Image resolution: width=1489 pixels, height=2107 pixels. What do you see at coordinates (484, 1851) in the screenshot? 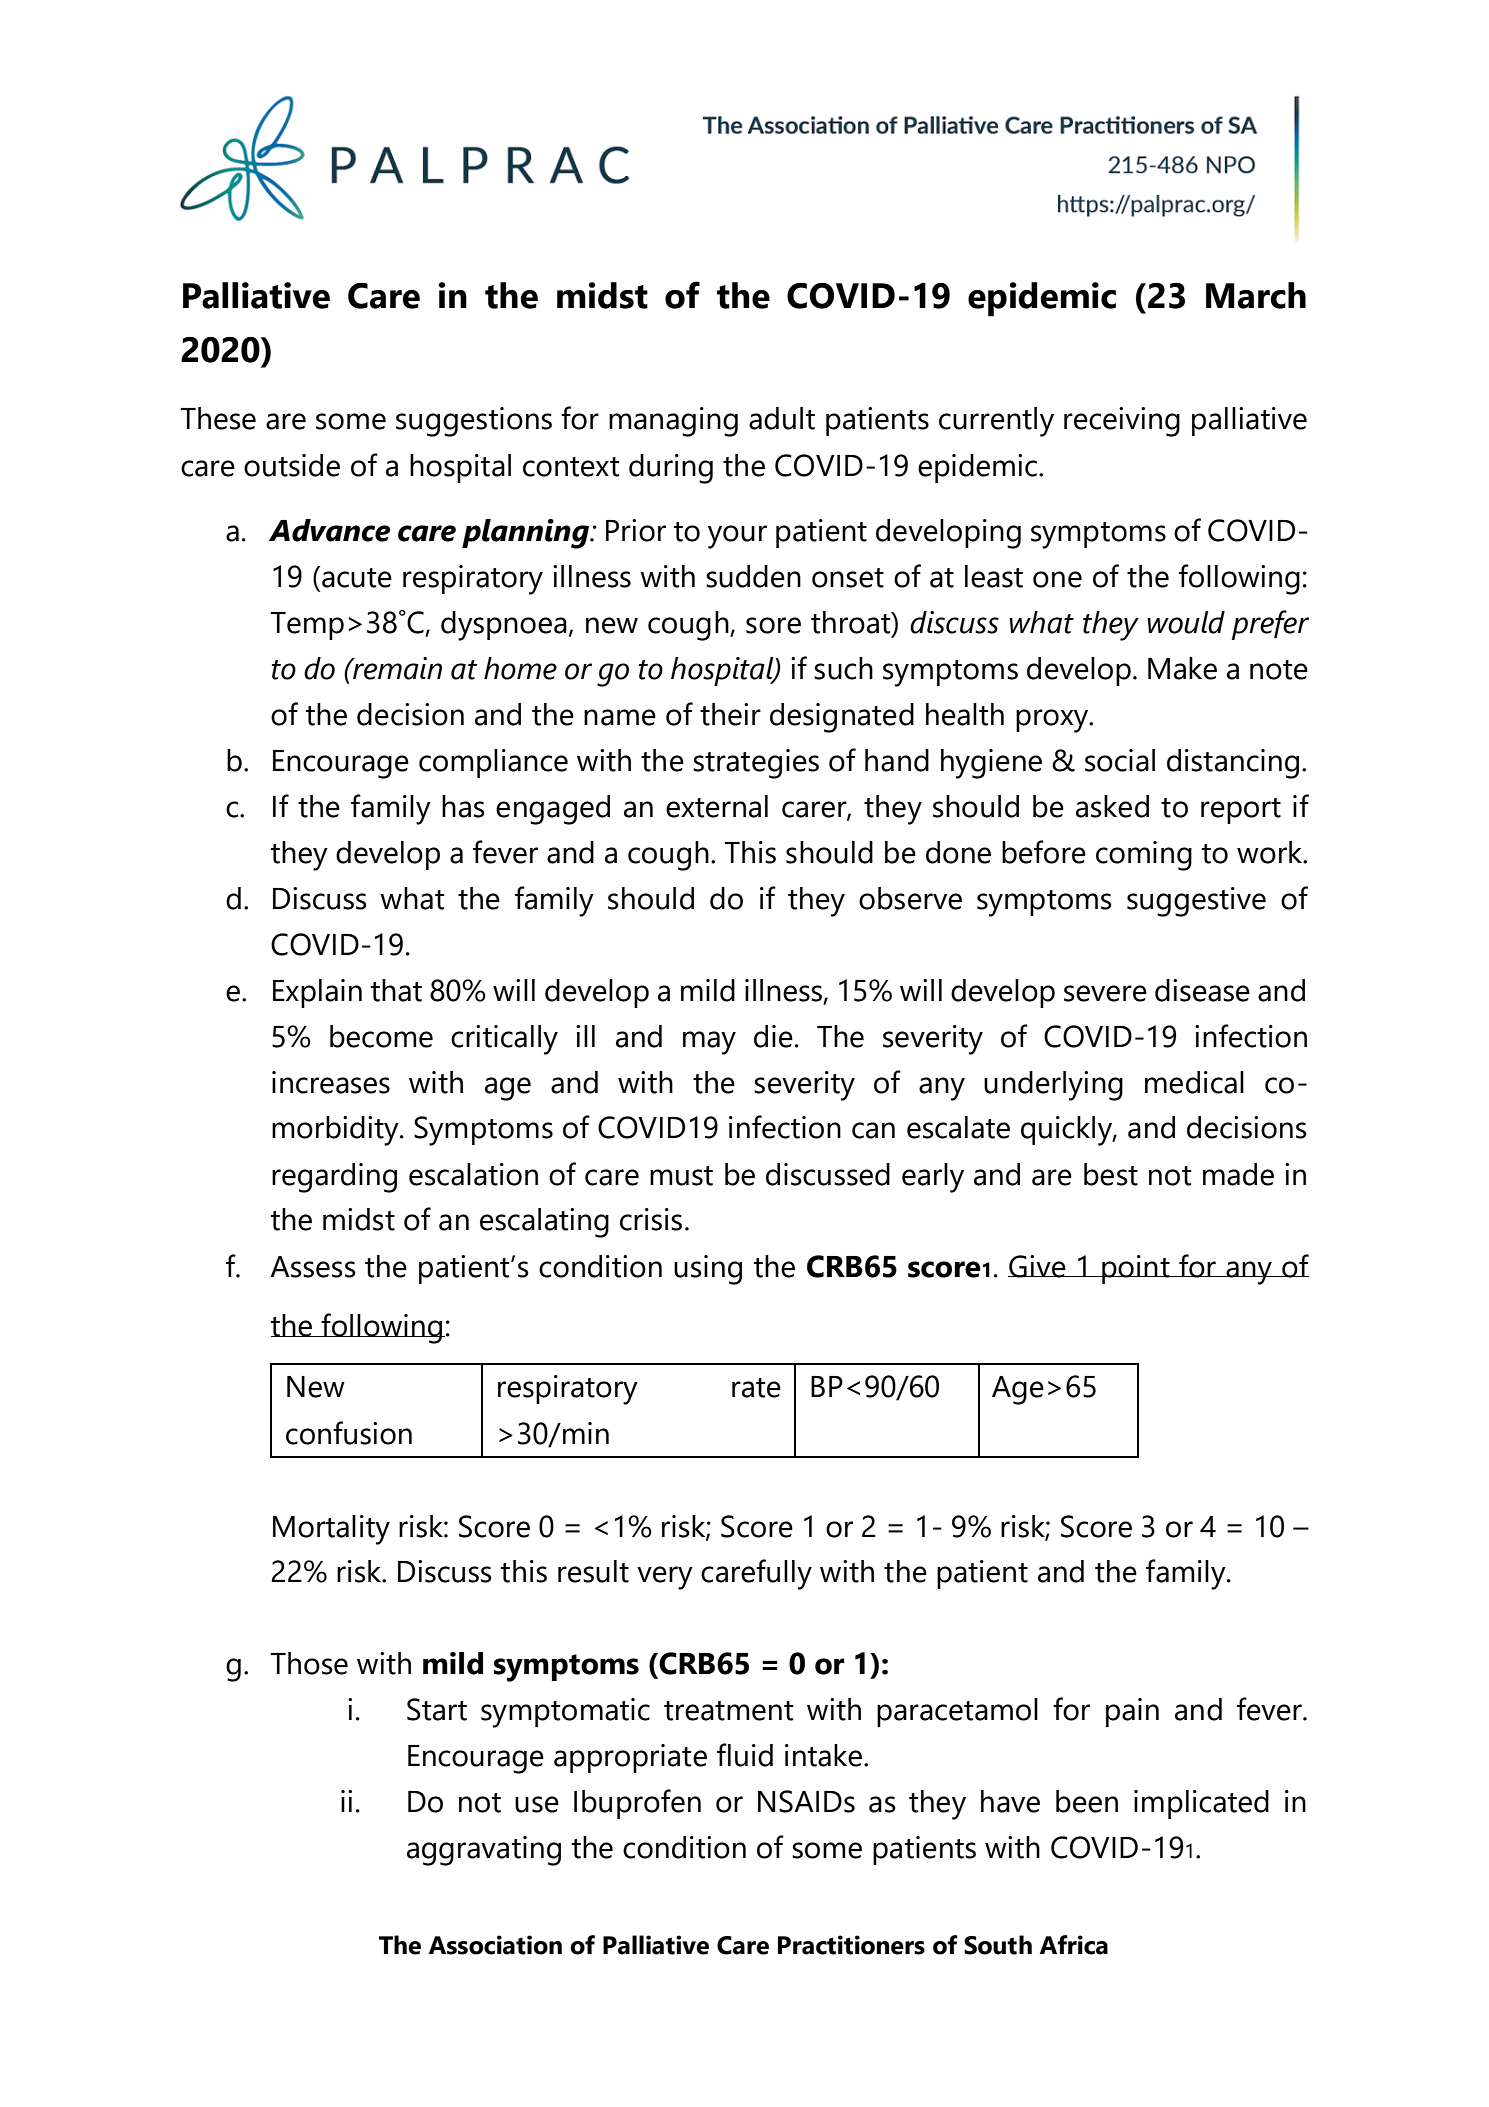
I see `aggravating` at bounding box center [484, 1851].
